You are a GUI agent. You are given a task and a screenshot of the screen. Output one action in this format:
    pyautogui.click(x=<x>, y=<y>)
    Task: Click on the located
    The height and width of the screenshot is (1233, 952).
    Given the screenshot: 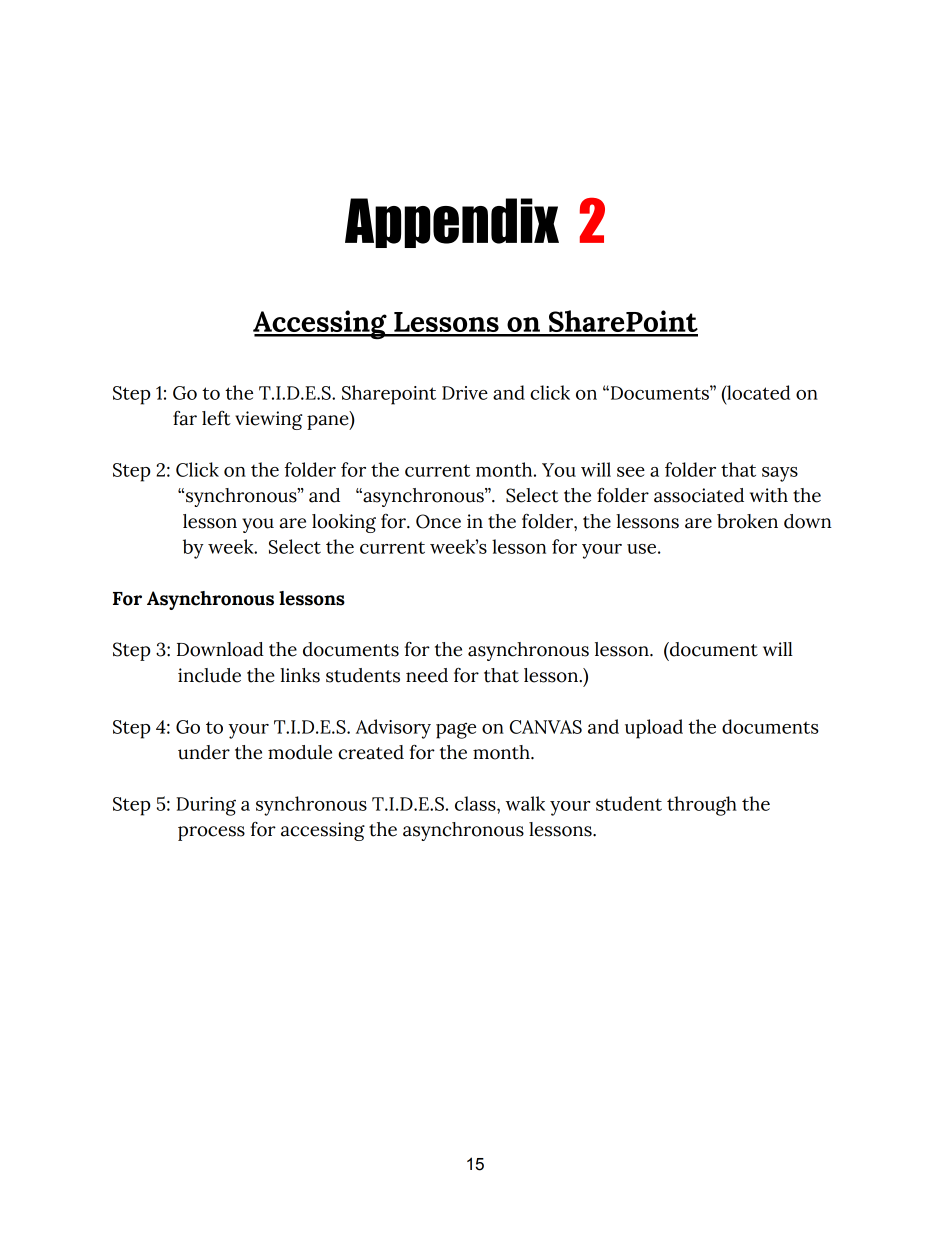 What is the action you would take?
    pyautogui.click(x=757, y=392)
